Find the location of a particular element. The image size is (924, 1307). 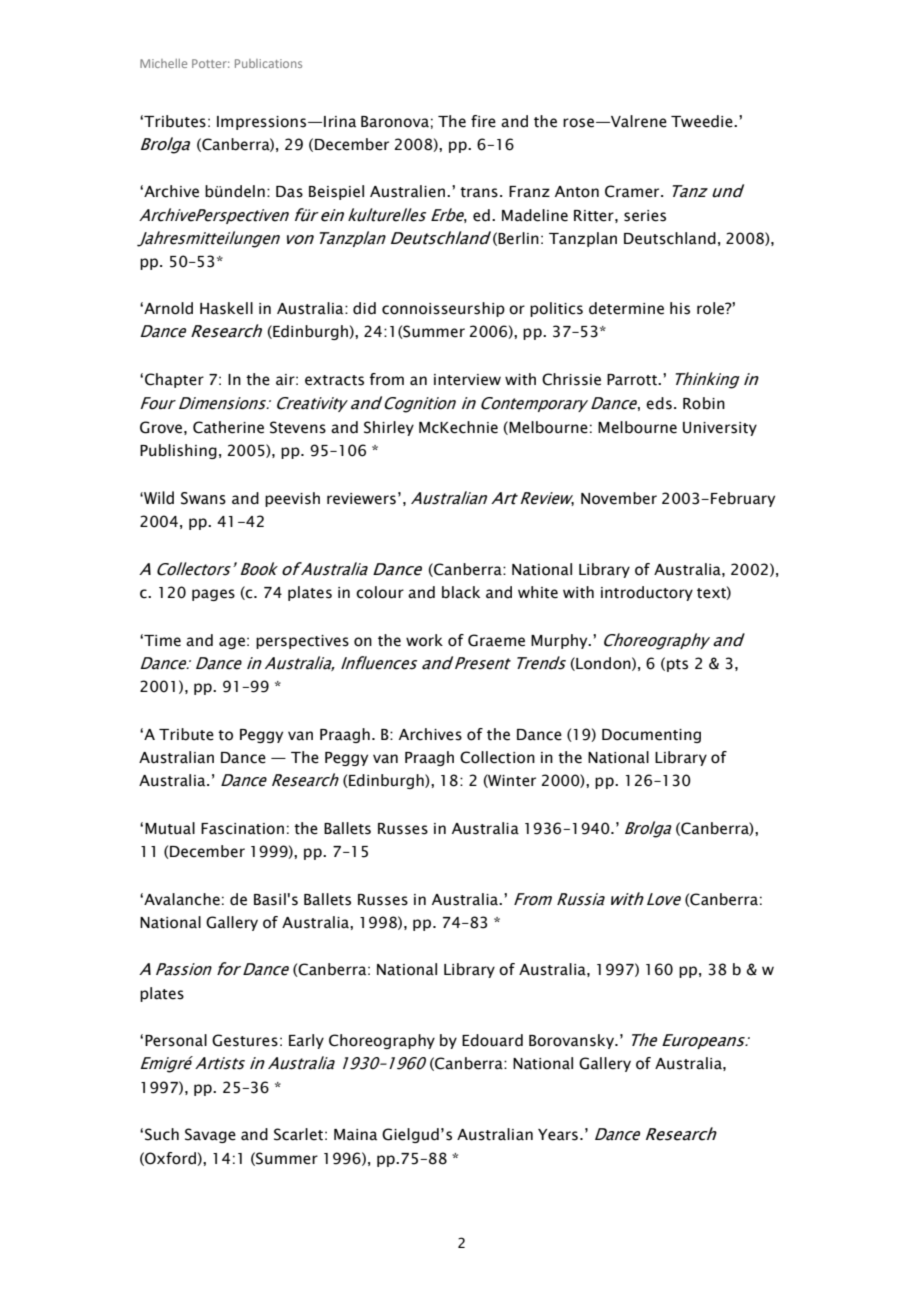

Collection is located at coordinates (497, 757).
